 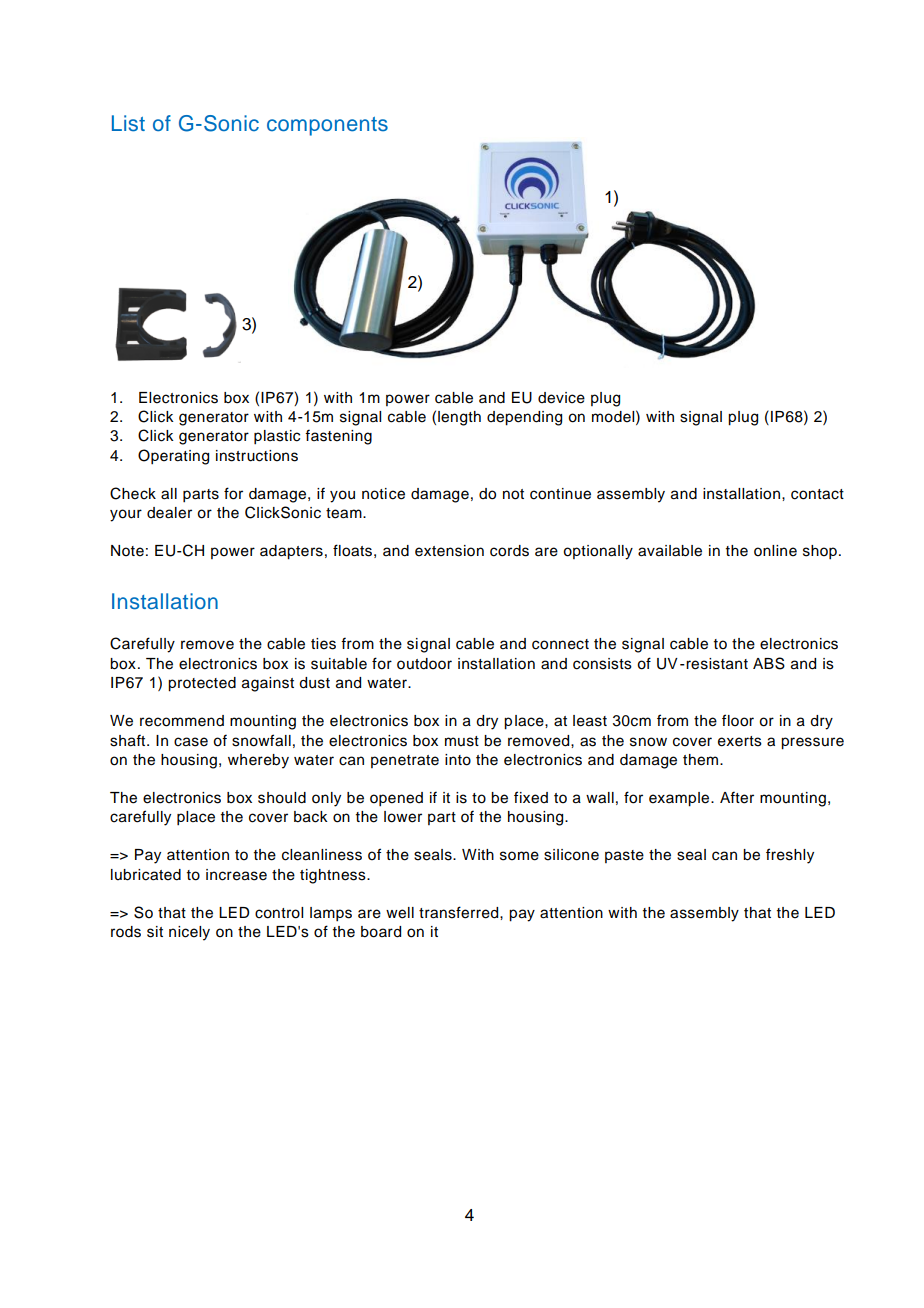 What do you see at coordinates (790, 856) in the screenshot?
I see `freshly` at bounding box center [790, 856].
